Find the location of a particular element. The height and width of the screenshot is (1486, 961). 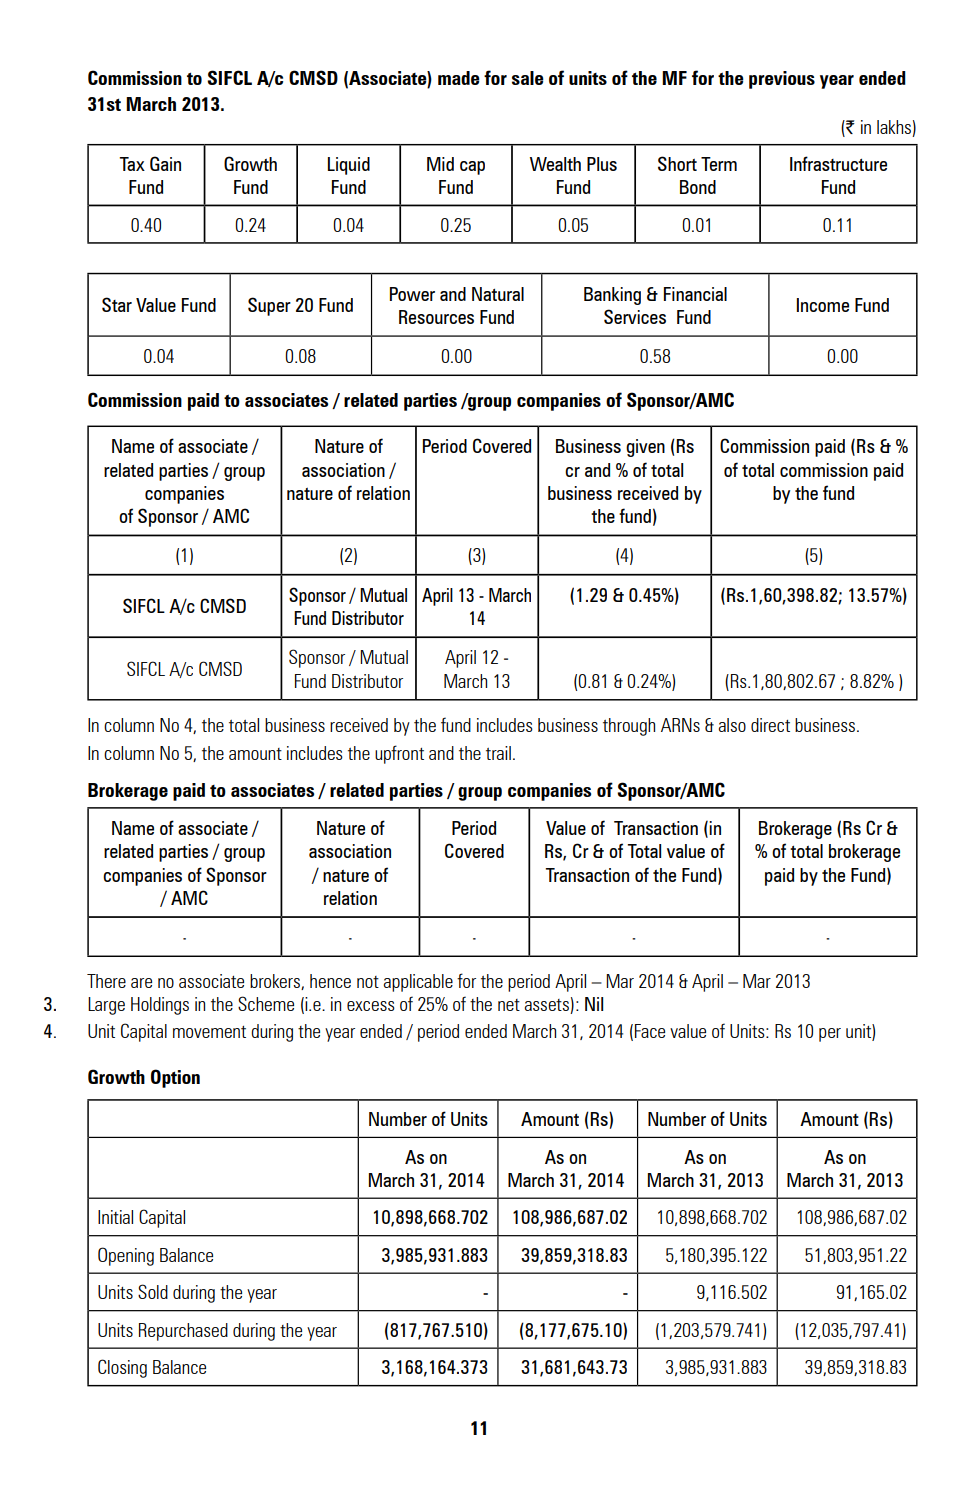

are is located at coordinates (141, 983).
